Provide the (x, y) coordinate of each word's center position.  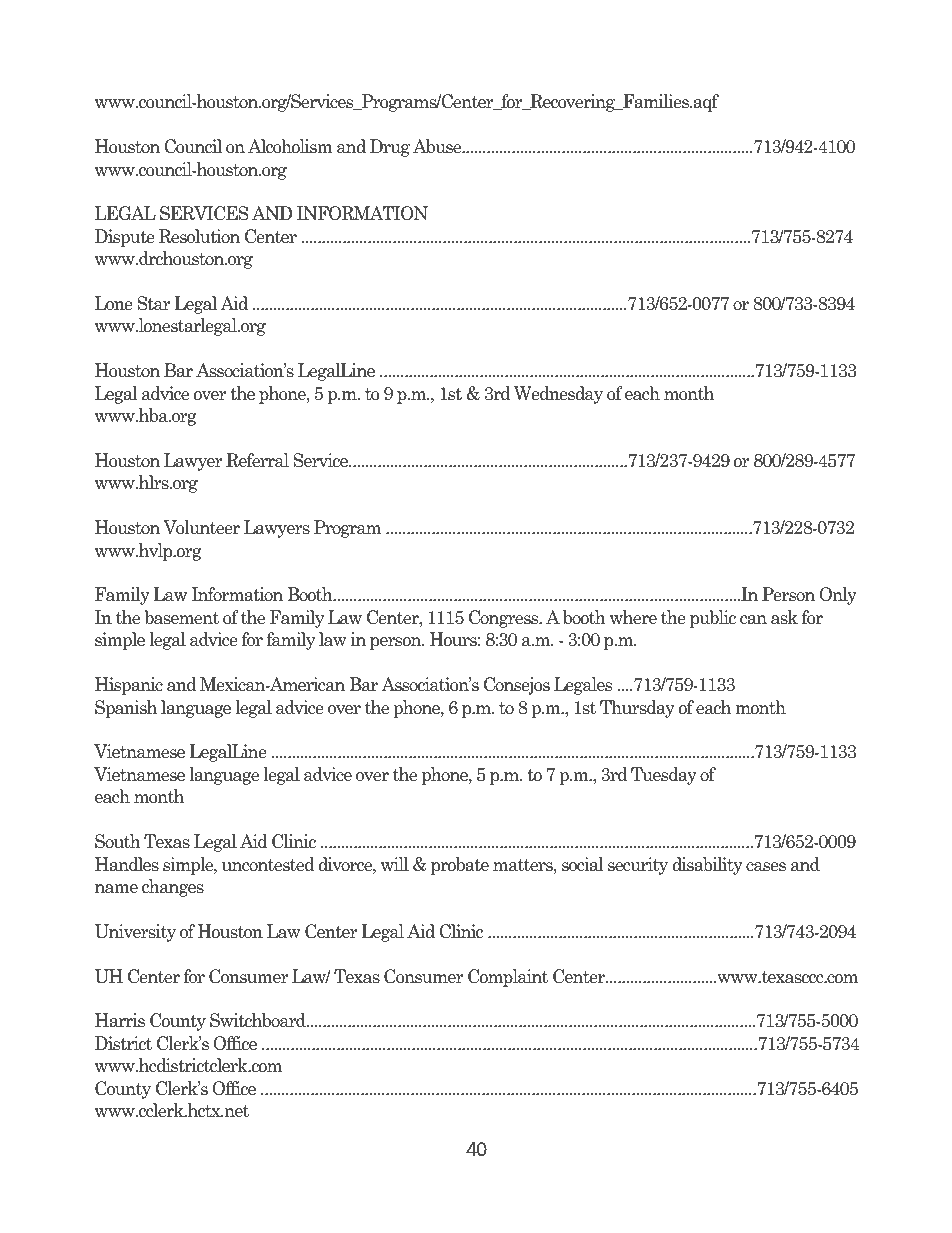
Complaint (508, 978)
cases (766, 867)
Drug (390, 148)
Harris (120, 1020)
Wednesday (558, 395)
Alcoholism (290, 146)
